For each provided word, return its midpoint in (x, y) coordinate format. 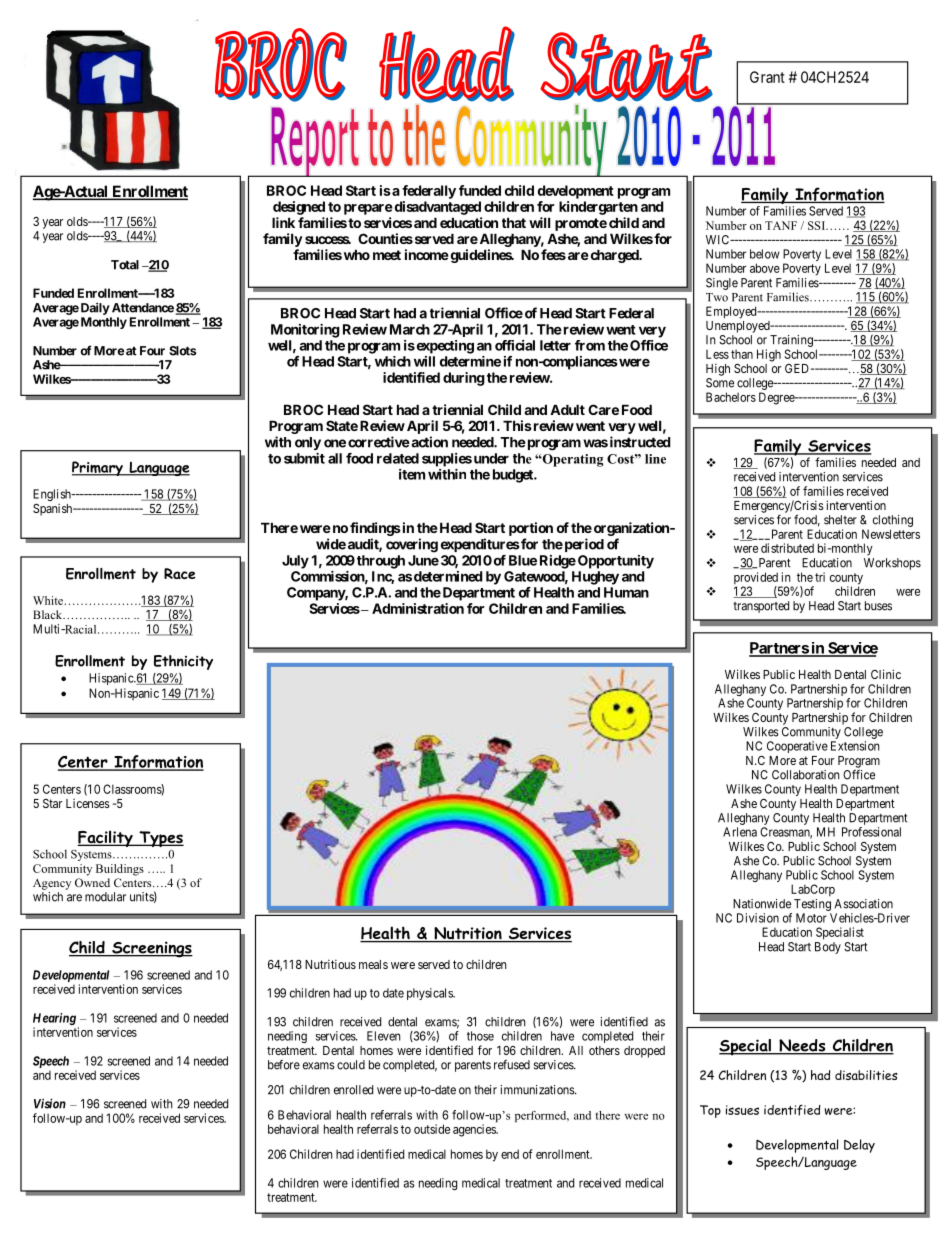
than (742, 354)
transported (761, 607)
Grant (767, 77)
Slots (183, 351)
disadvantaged (436, 208)
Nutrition (468, 934)
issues (742, 1110)
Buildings (120, 870)
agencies (475, 1130)
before (284, 1065)
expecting (444, 347)
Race (180, 573)
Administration (418, 608)
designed (299, 208)
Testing (812, 905)
